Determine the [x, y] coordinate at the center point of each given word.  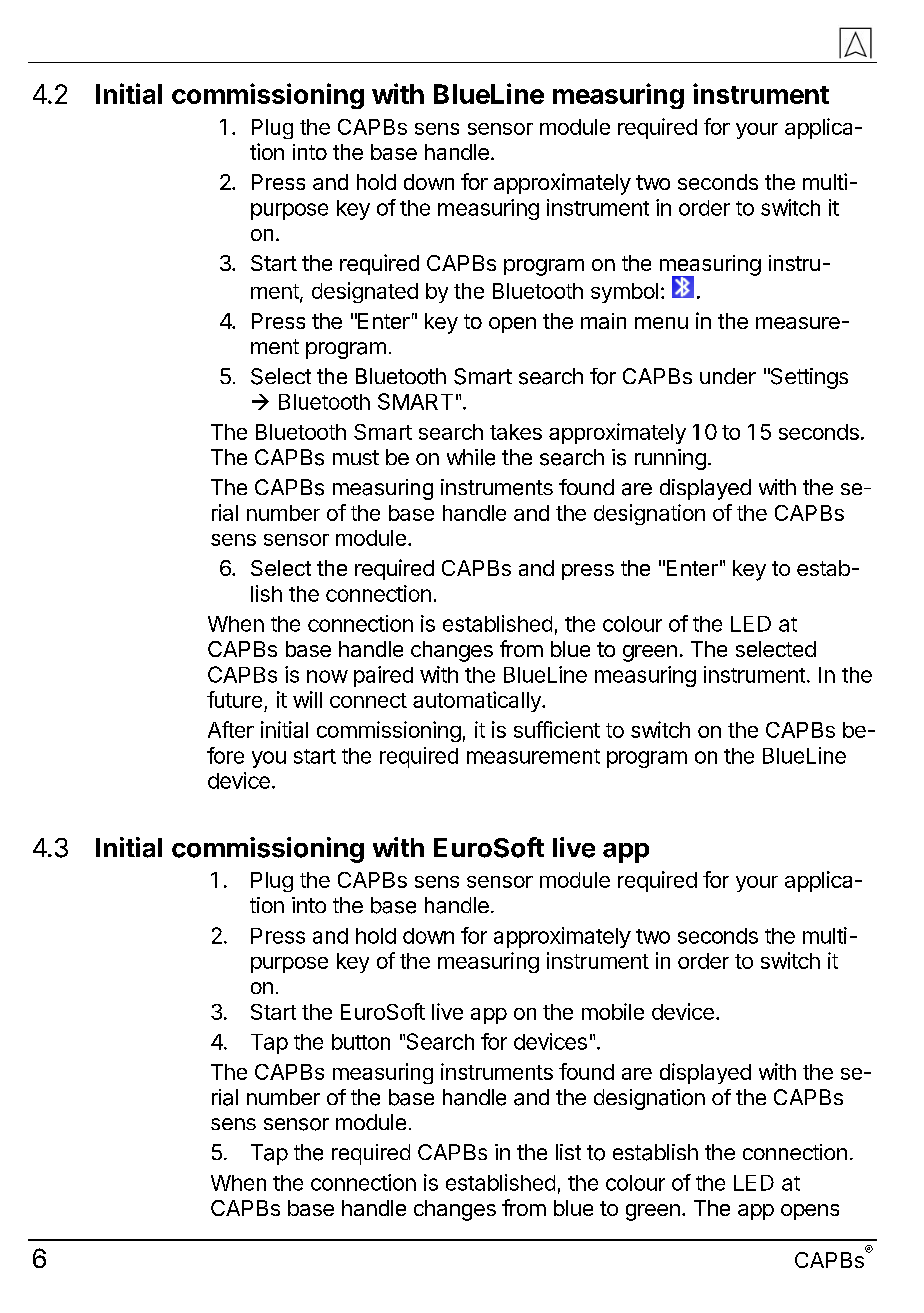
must [356, 457]
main [603, 321]
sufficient [557, 729]
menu [661, 323]
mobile [613, 1011]
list [568, 1152]
